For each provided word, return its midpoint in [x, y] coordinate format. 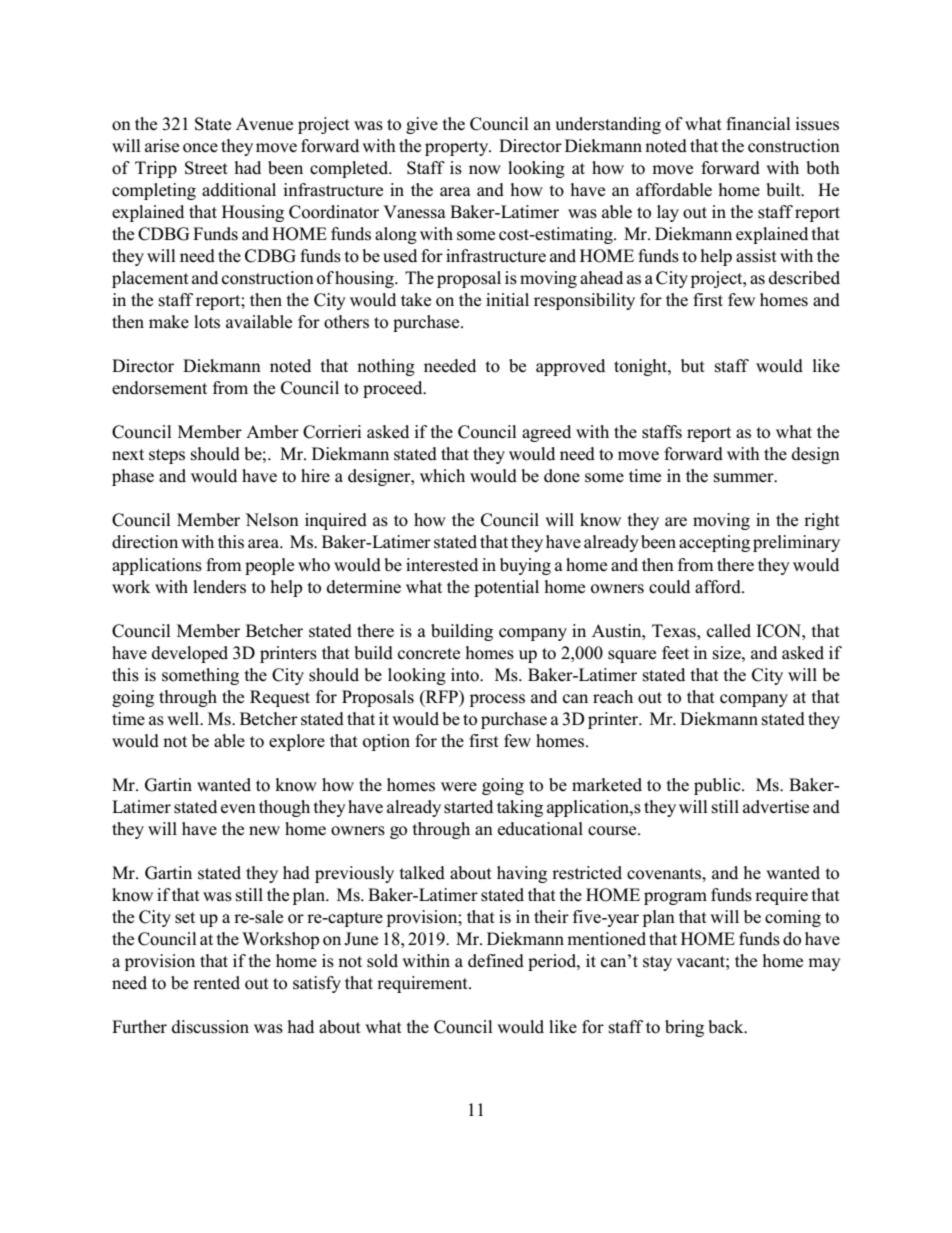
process [497, 700]
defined [496, 961]
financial [758, 124]
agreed [546, 433]
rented [216, 983]
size [728, 653]
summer [745, 478]
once [200, 148]
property [458, 148]
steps [167, 456]
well [184, 718]
